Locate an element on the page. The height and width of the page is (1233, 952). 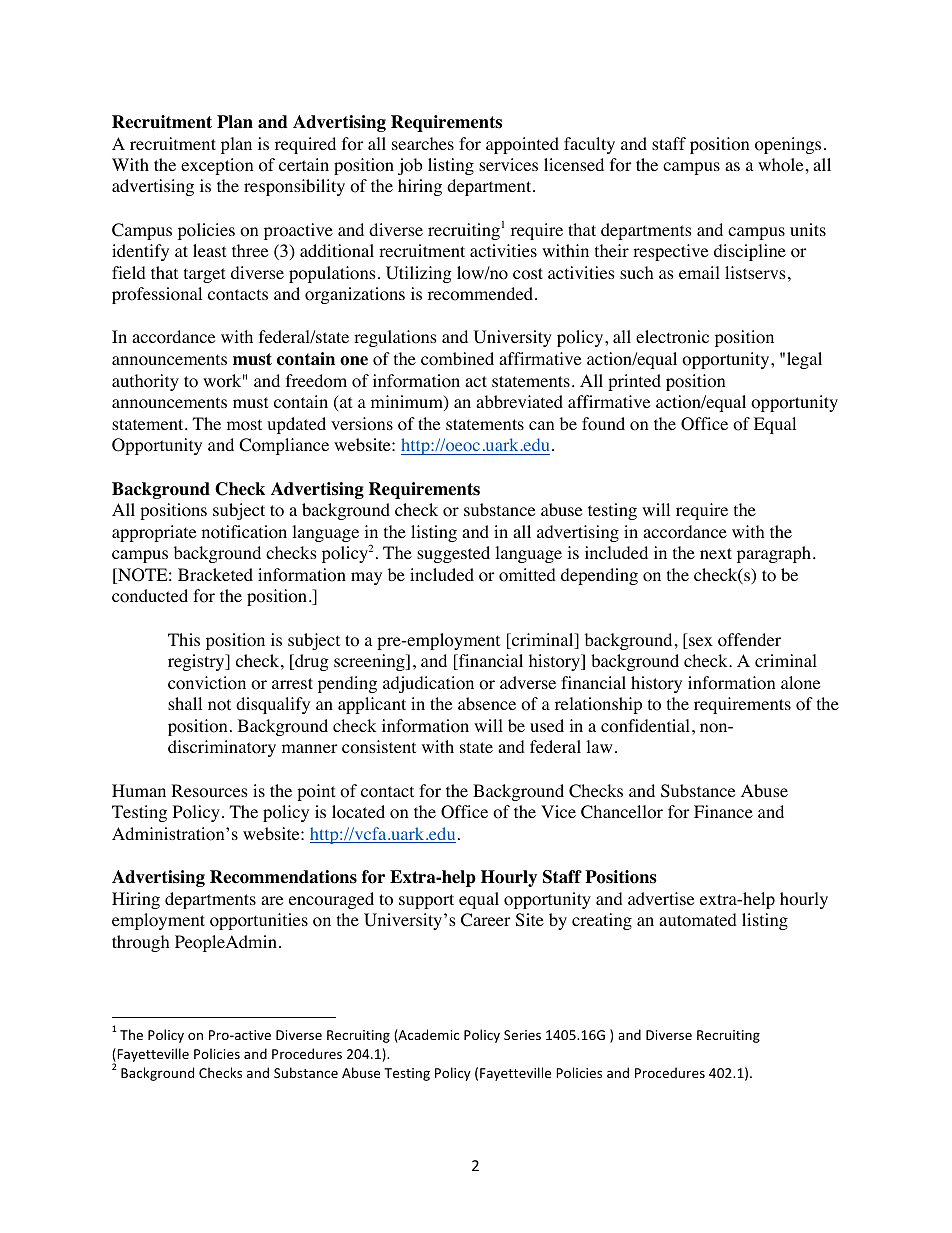
absence is located at coordinates (487, 703).
